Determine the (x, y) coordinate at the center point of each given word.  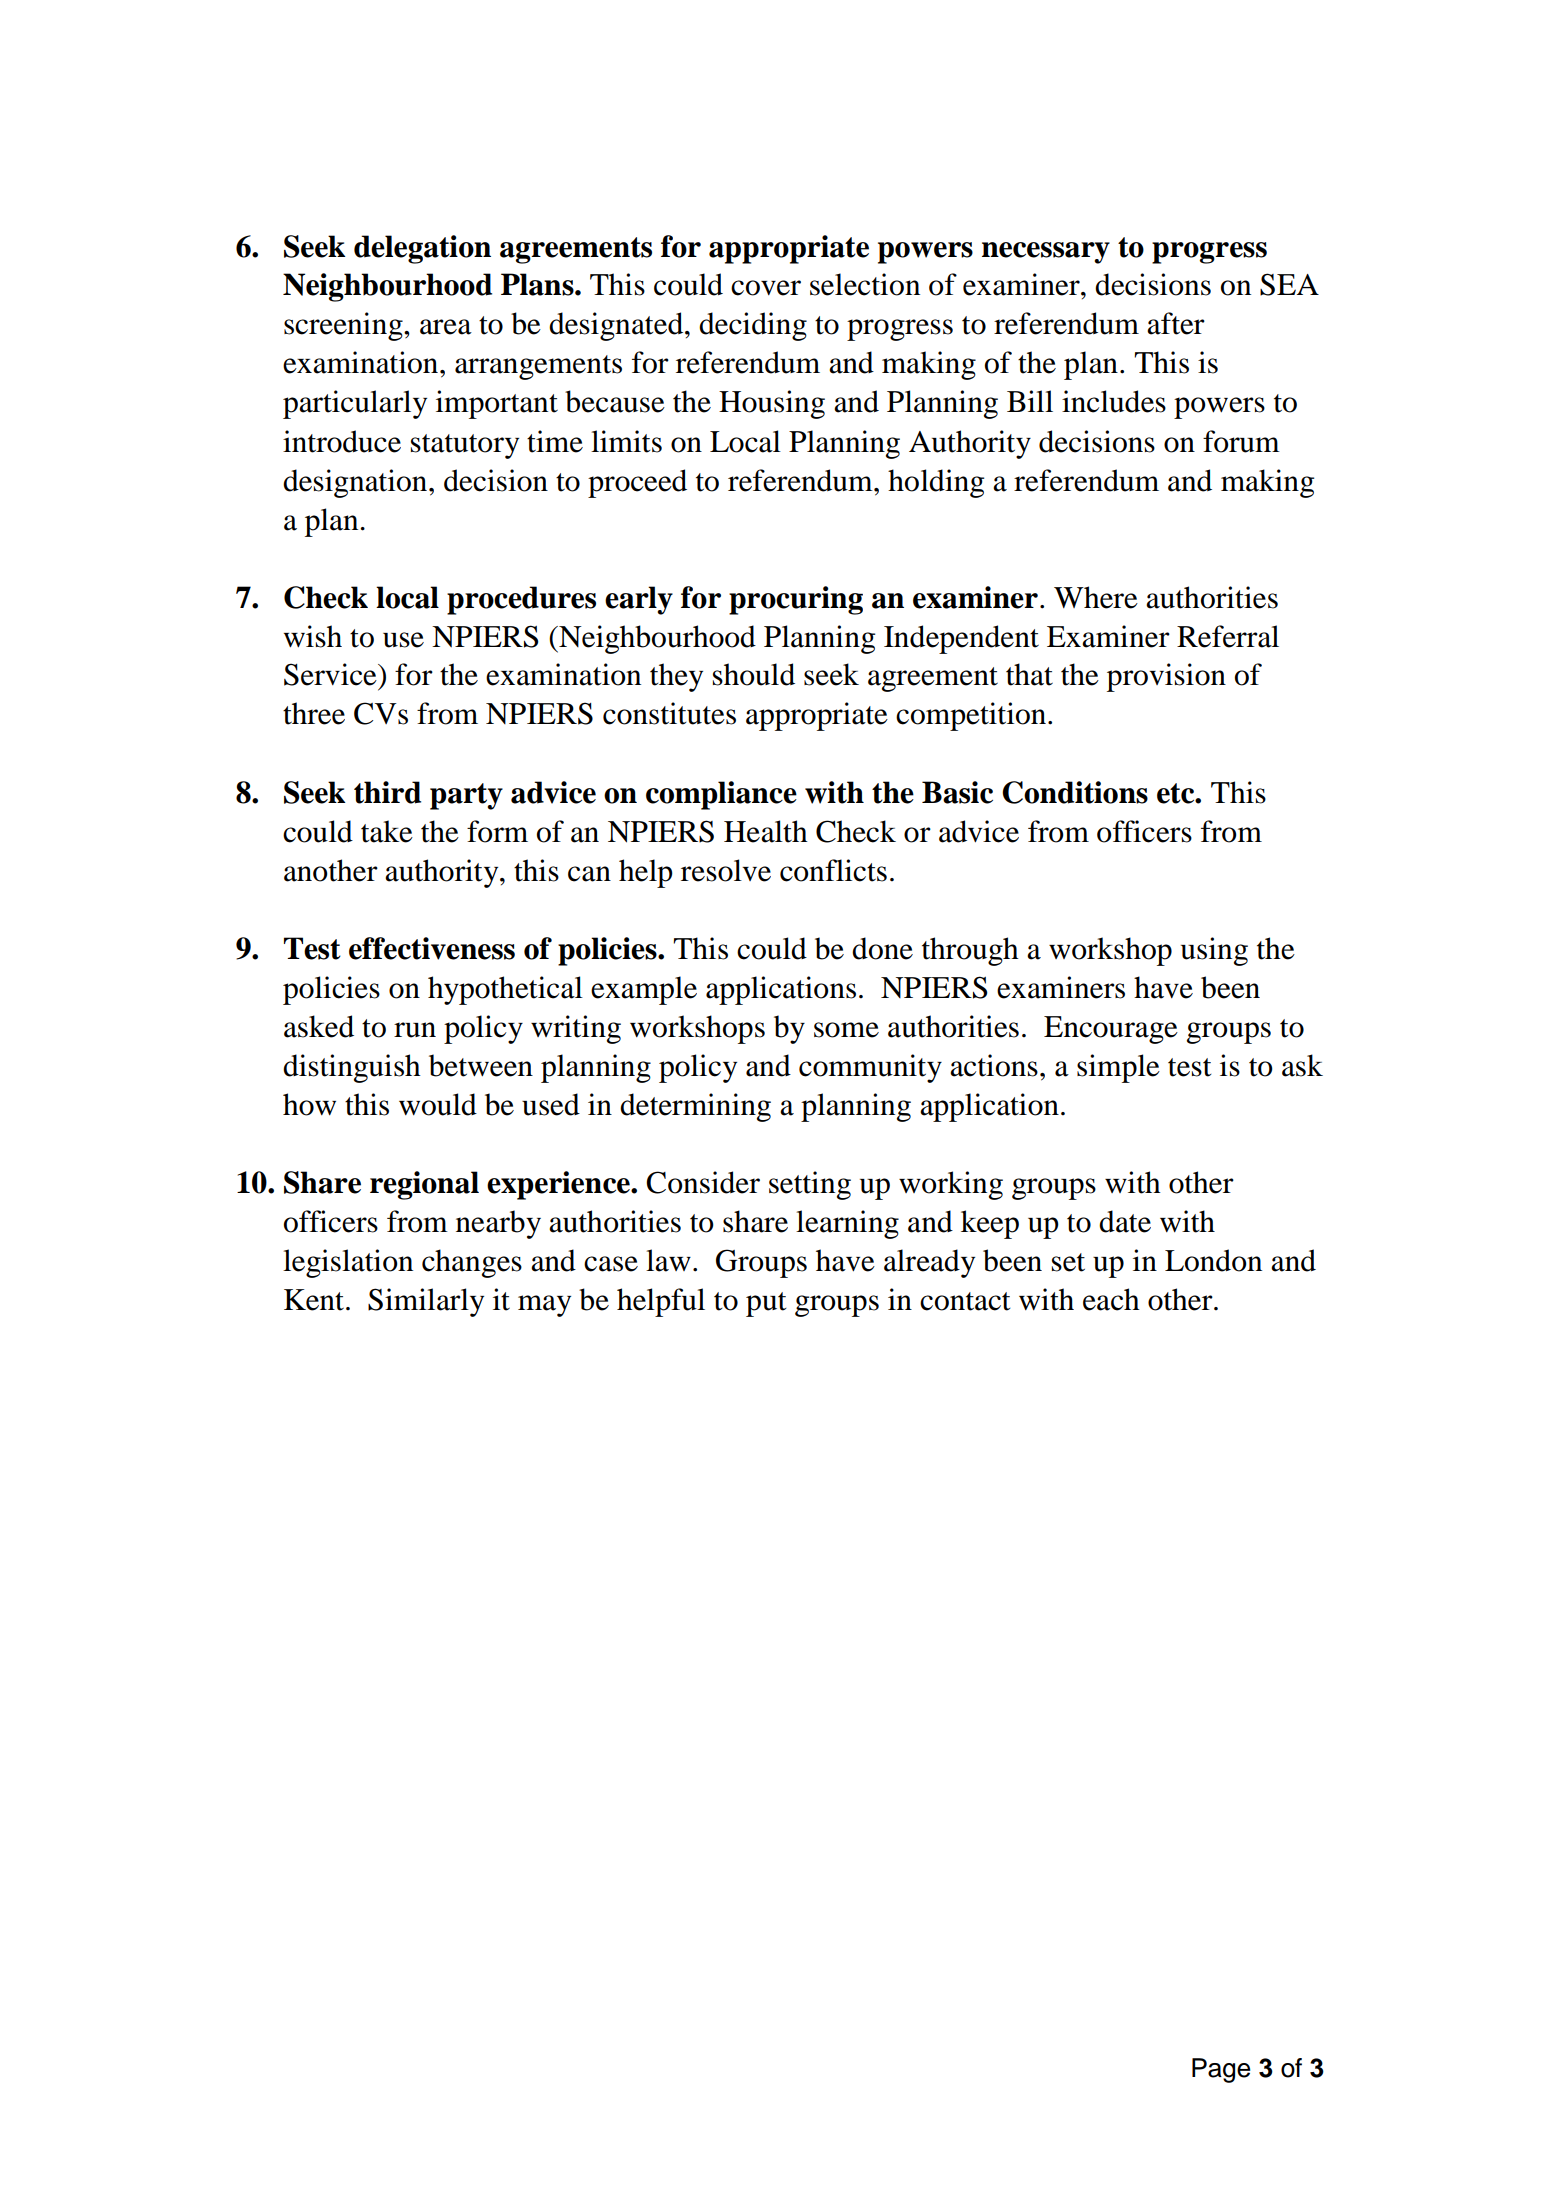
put (766, 1304)
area (446, 327)
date (1125, 1221)
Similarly (426, 1302)
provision (1166, 677)
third (387, 792)
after (1176, 323)
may (544, 1306)
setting (810, 1185)
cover (766, 288)
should (754, 674)
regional (424, 1185)
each (1111, 1299)
